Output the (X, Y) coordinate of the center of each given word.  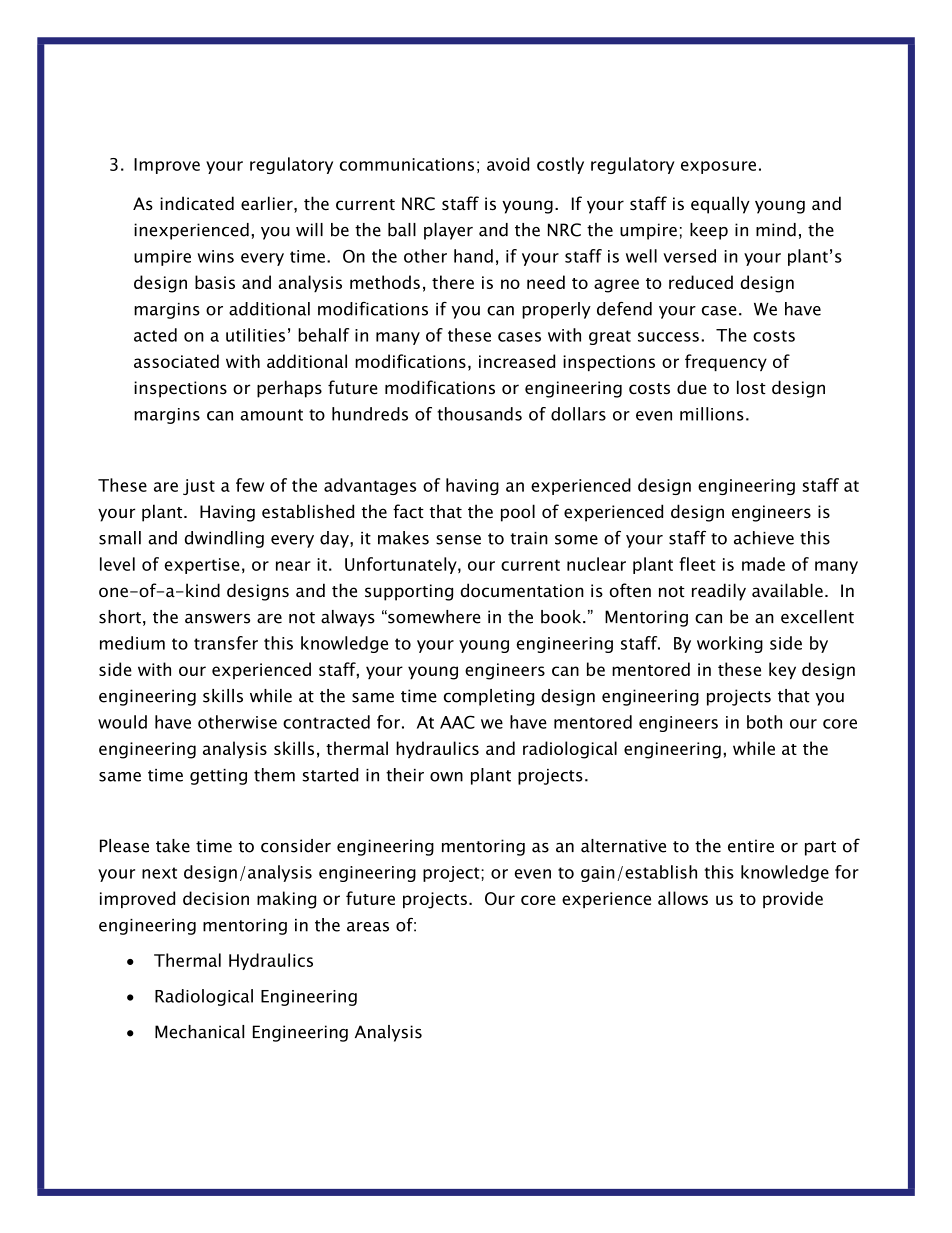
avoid (508, 164)
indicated (197, 203)
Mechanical (199, 1032)
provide (793, 899)
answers (217, 619)
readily (719, 592)
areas (368, 927)
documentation (522, 590)
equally (720, 205)
